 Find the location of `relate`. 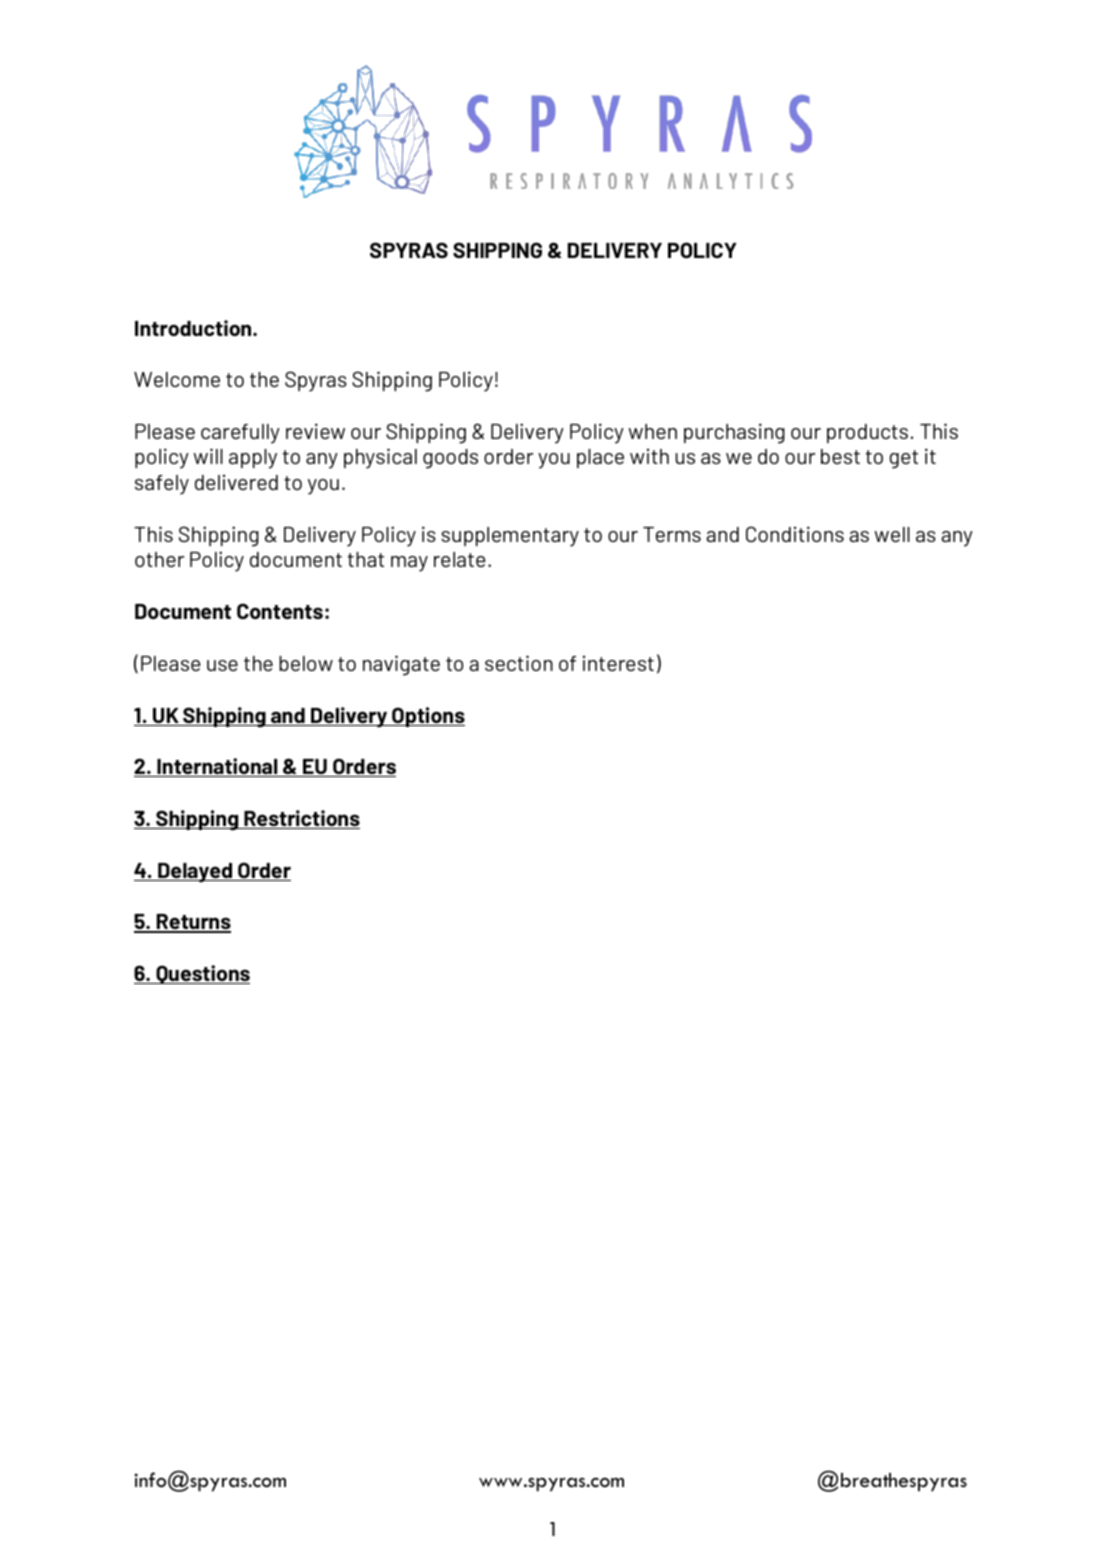

relate is located at coordinates (459, 559).
